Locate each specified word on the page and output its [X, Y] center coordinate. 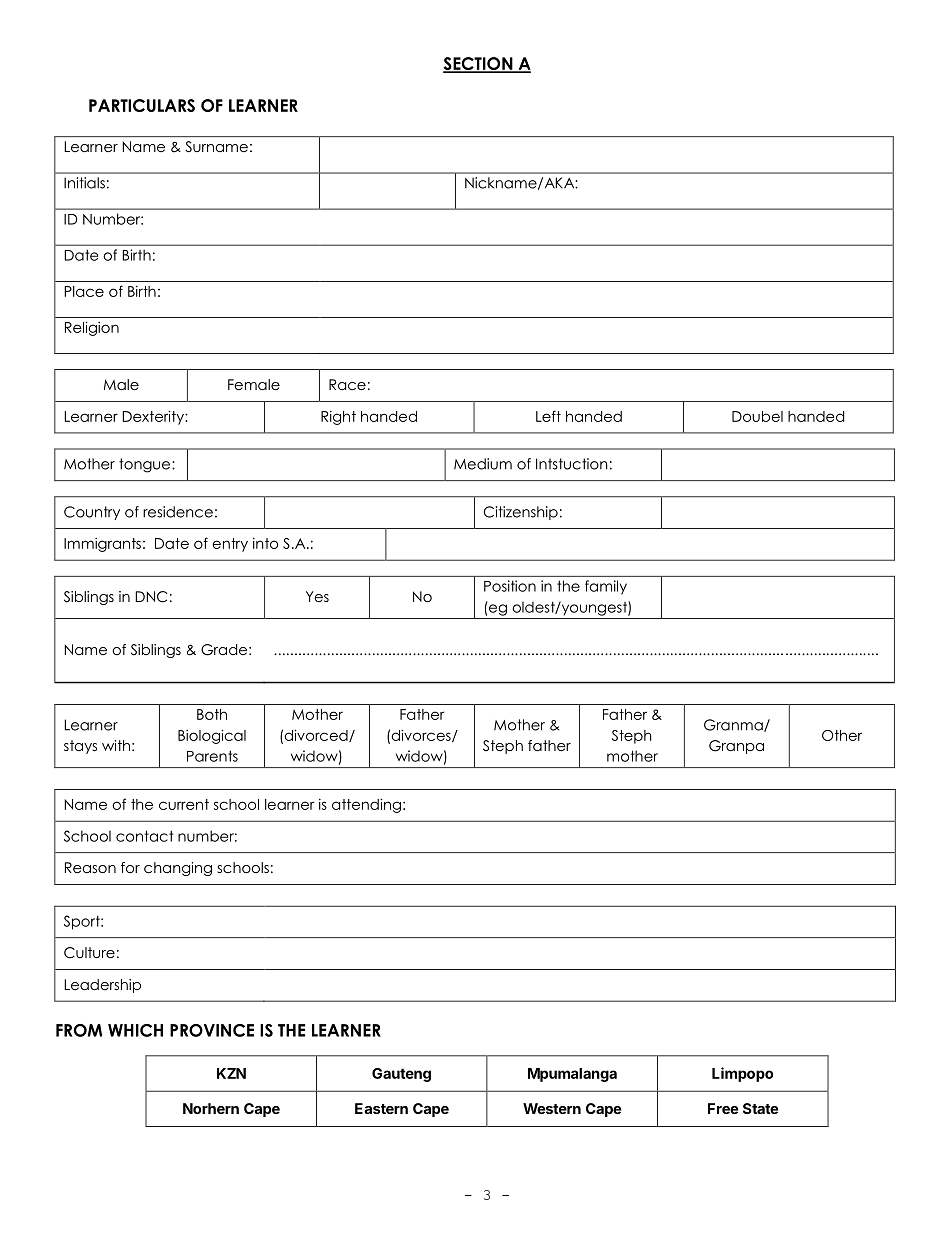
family [606, 587]
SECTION [479, 65]
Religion [92, 328]
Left [548, 416]
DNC [151, 597]
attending [366, 805]
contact [144, 836]
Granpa [736, 747]
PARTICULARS [142, 105]
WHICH [135, 1030]
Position [510, 586]
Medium [483, 464]
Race [347, 384]
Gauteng [401, 1075]
